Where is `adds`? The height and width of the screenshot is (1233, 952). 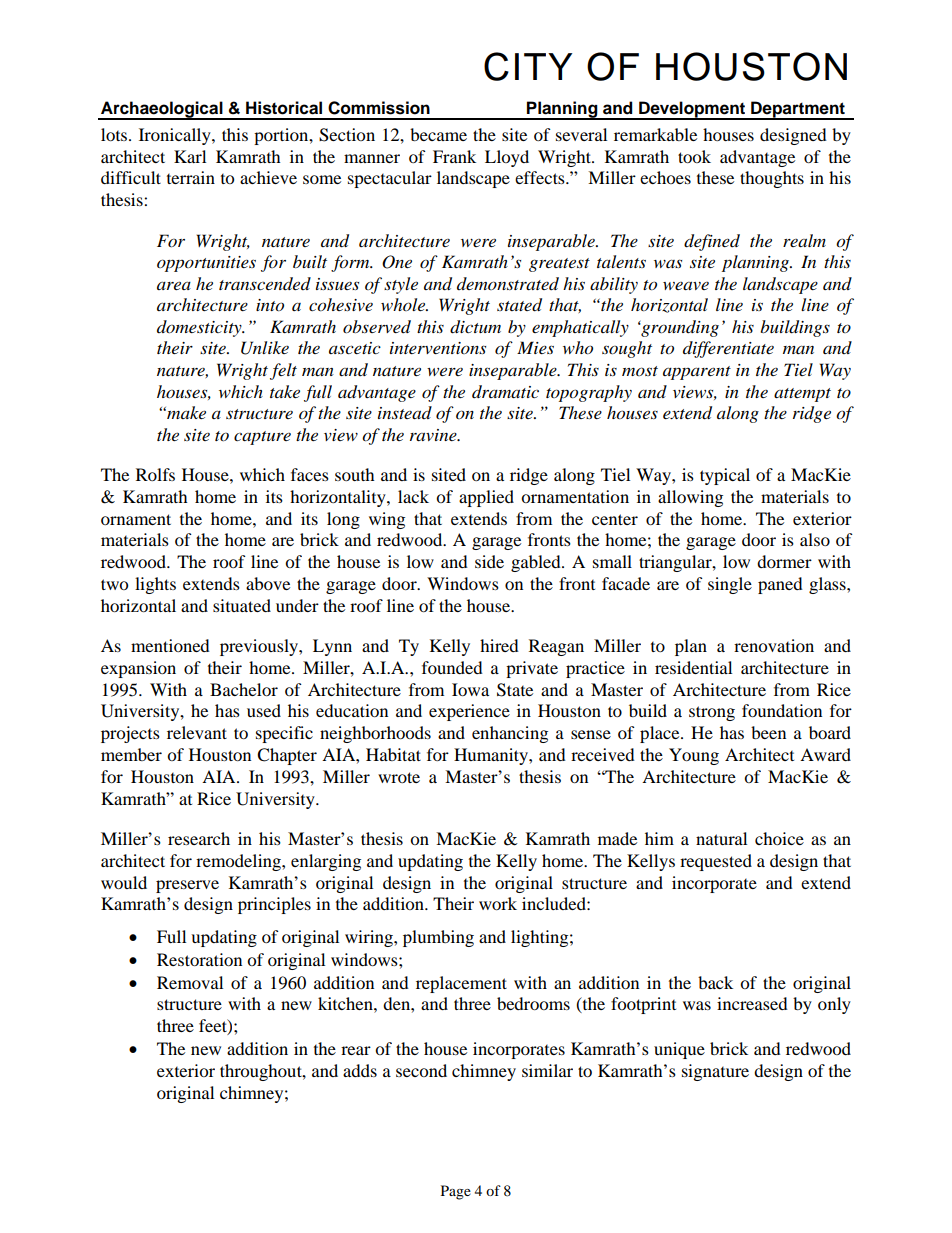 adds is located at coordinates (360, 1070).
